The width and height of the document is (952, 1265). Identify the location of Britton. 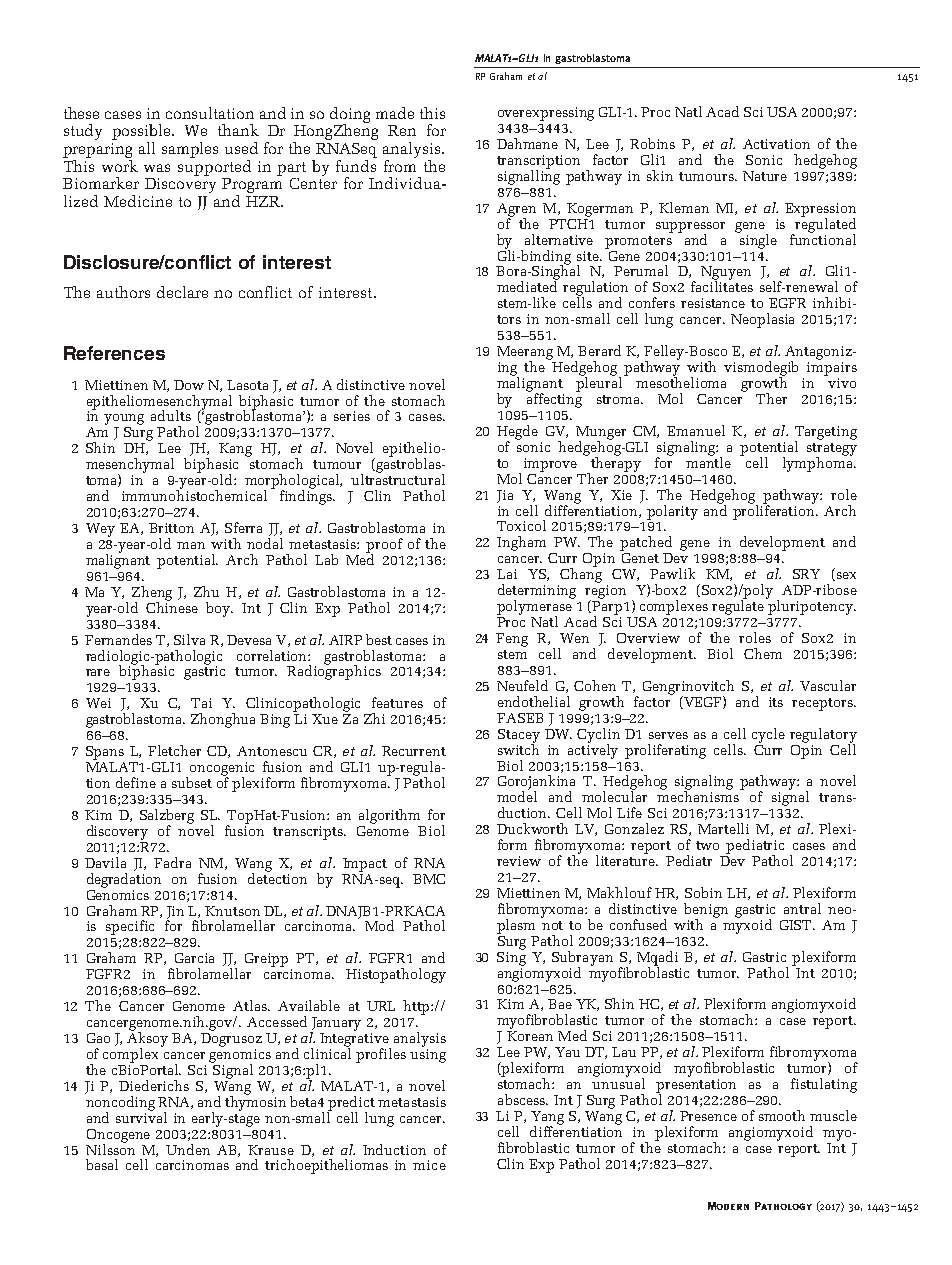
(171, 528).
